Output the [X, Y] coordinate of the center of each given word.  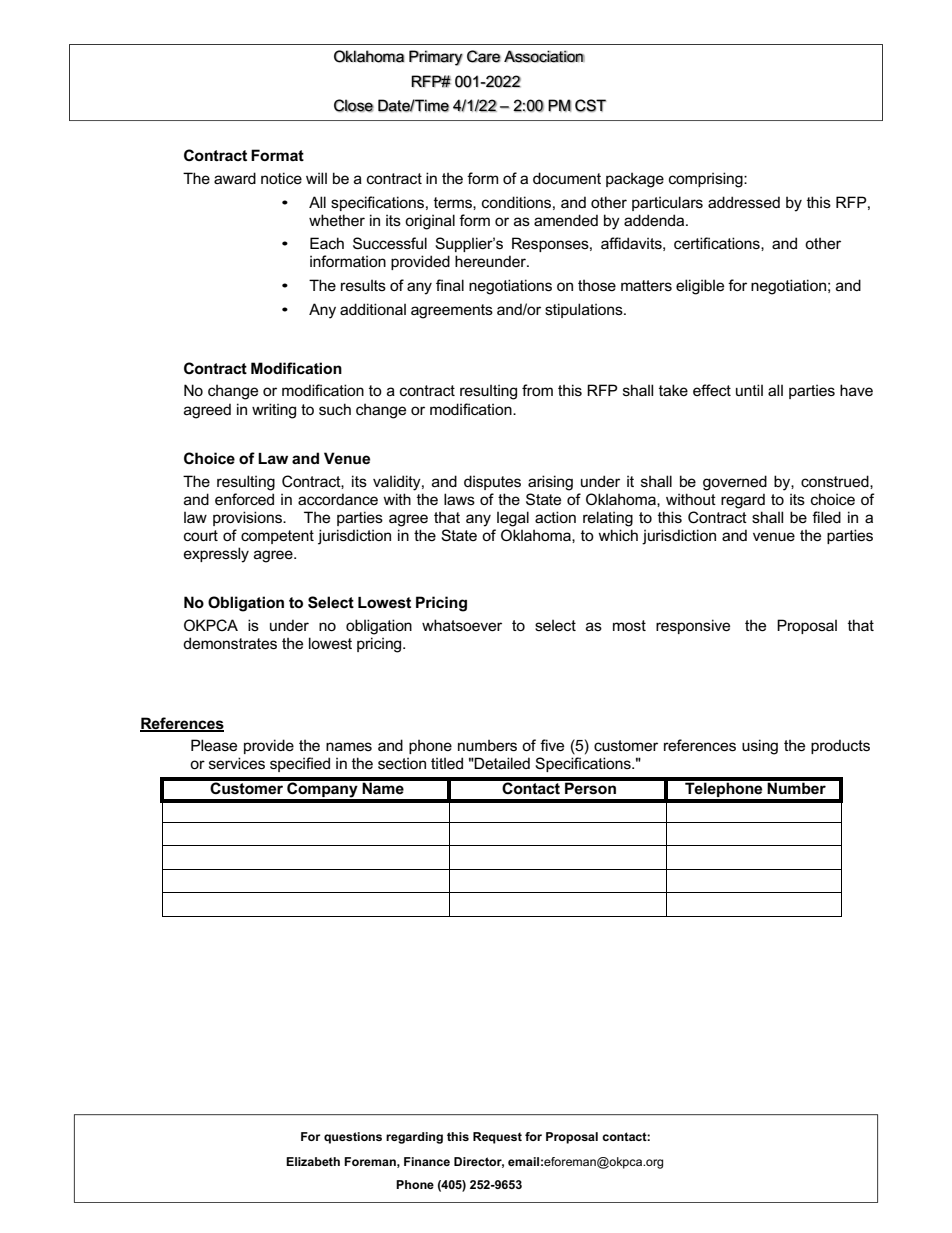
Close [354, 105]
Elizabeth [313, 1161]
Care [484, 56]
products [840, 746]
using [760, 747]
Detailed [501, 763]
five [552, 745]
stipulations [585, 310]
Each [327, 243]
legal [513, 519]
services [237, 763]
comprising [707, 180]
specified [300, 764]
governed [735, 483]
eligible [700, 287]
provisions [248, 518]
